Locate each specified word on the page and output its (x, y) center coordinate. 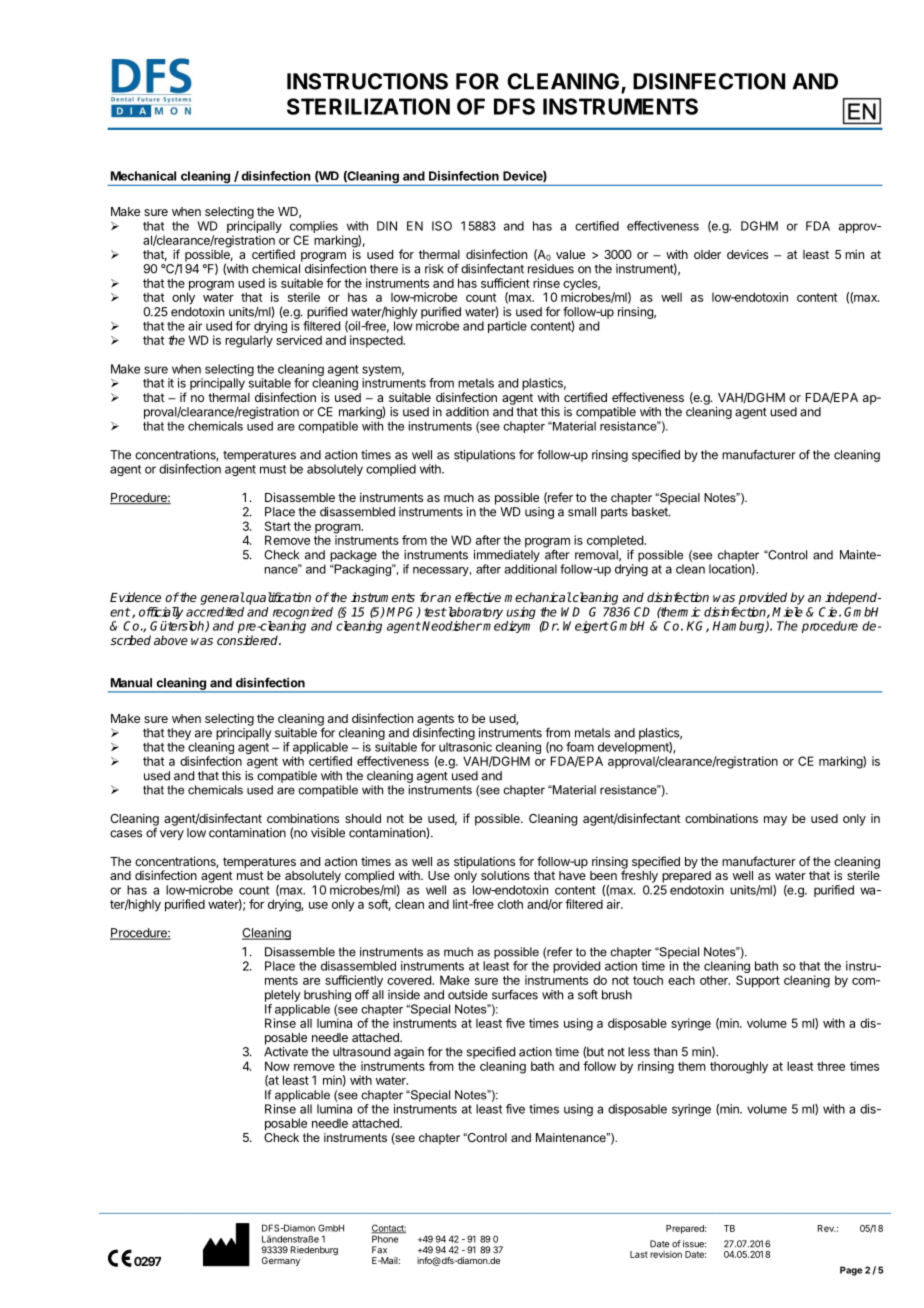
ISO (442, 226)
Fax (379, 1250)
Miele (787, 612)
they (179, 734)
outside (468, 995)
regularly (249, 341)
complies (314, 228)
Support (758, 981)
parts (614, 513)
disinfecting (444, 733)
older (707, 254)
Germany (281, 1261)
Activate (286, 1052)
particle (507, 327)
